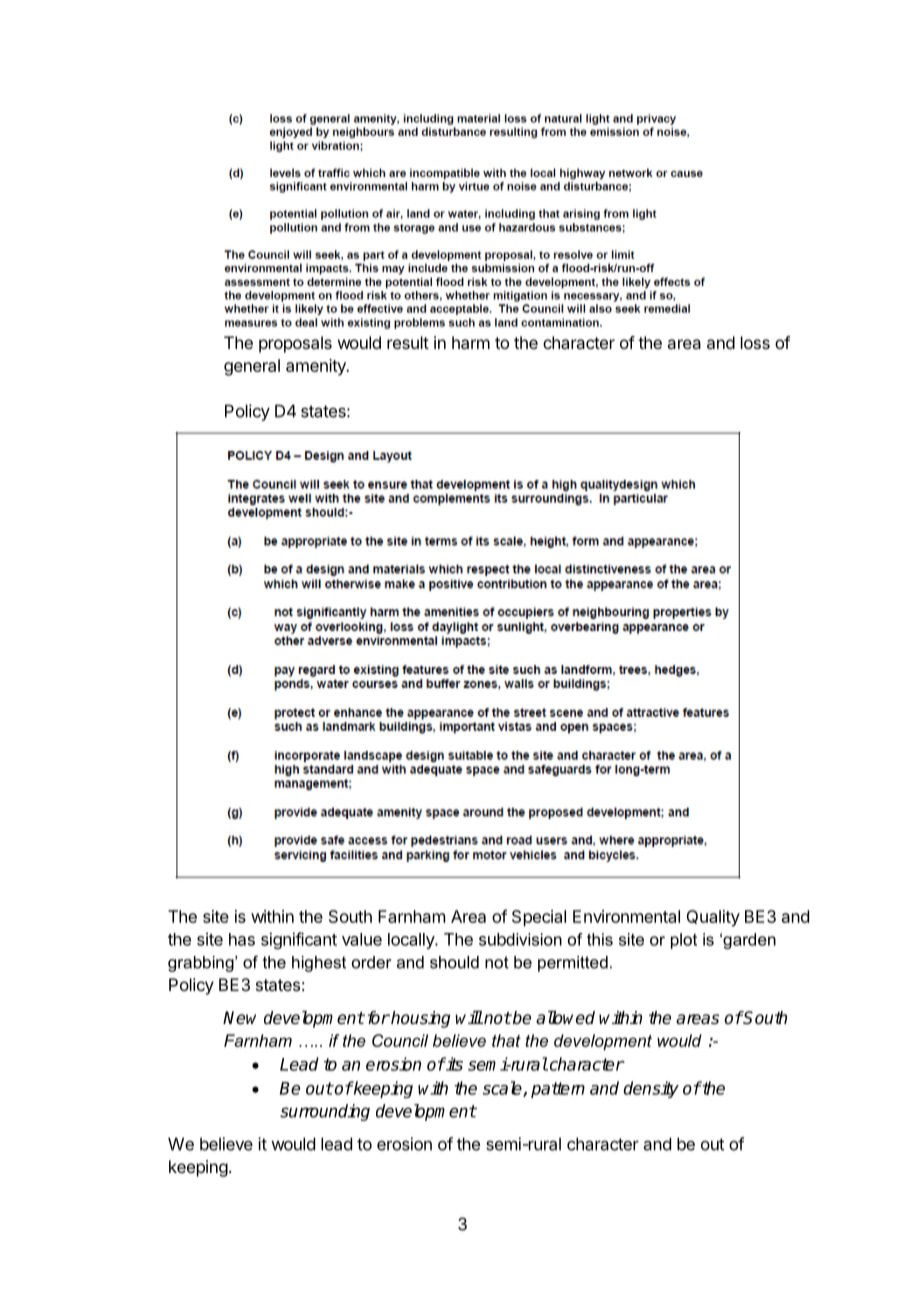 The image size is (924, 1308). I want to click on Special, so click(539, 918).
